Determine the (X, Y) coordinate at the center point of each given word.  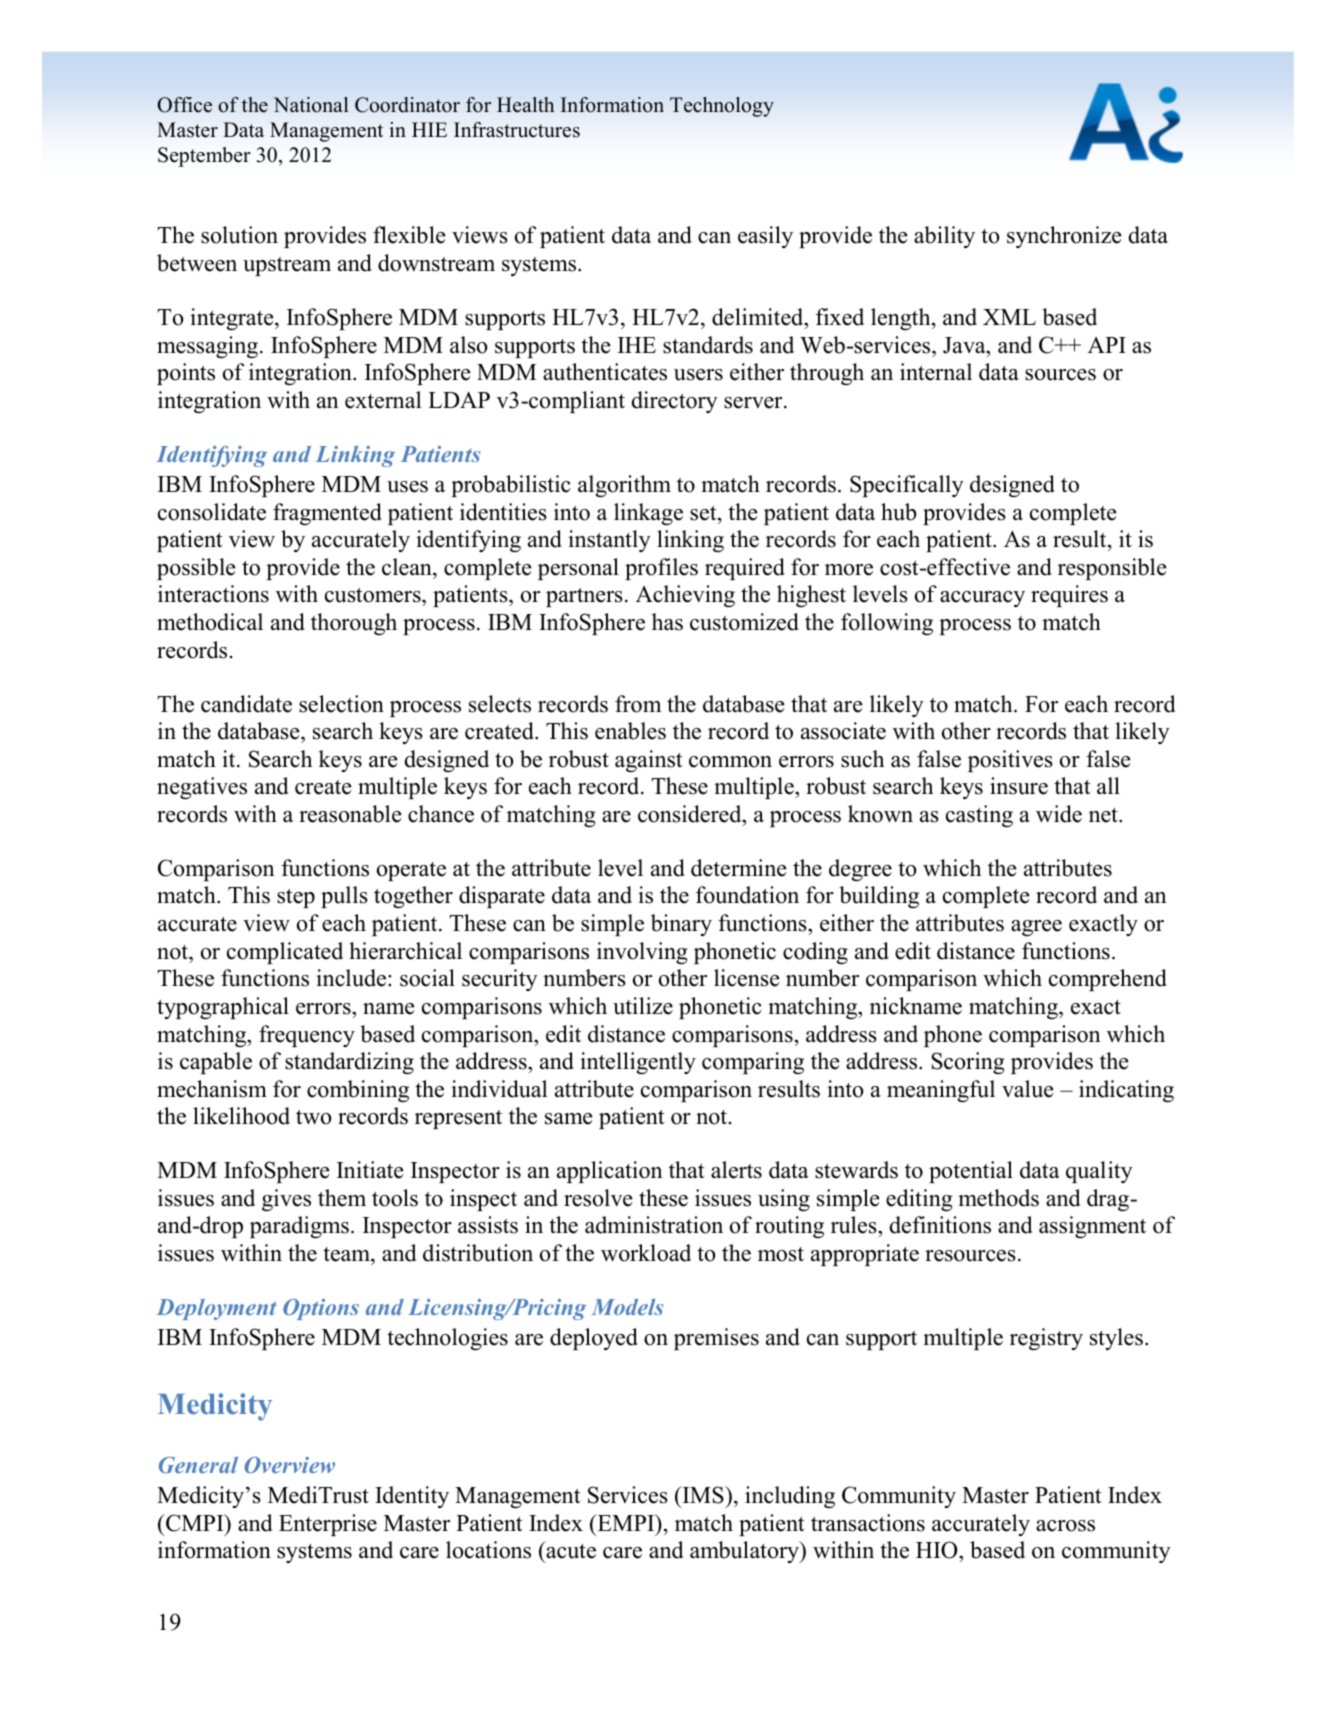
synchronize (1064, 237)
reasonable (350, 814)
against (648, 761)
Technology (722, 107)
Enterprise (328, 1525)
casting (979, 816)
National (311, 105)
